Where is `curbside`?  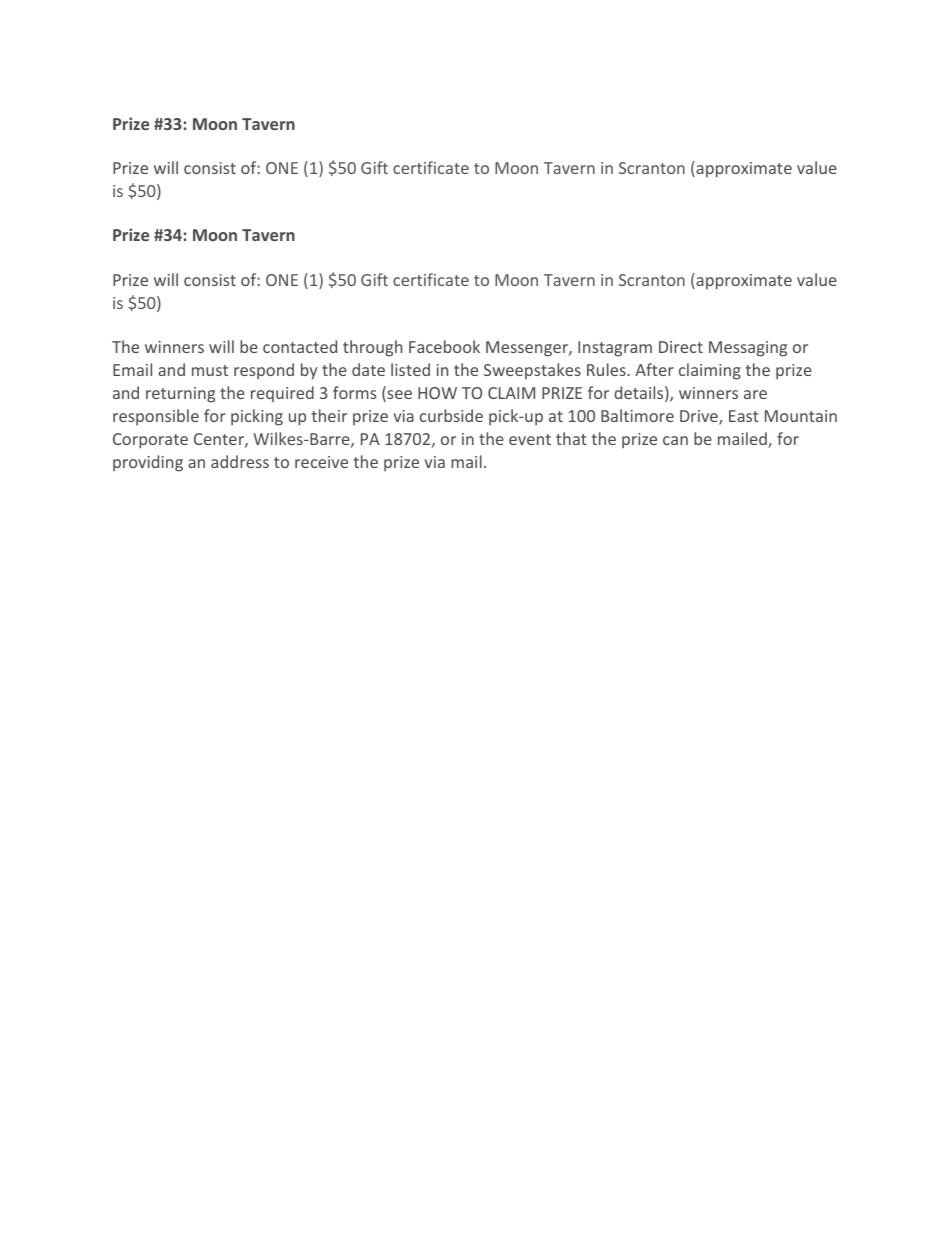
curbside is located at coordinates (451, 415).
